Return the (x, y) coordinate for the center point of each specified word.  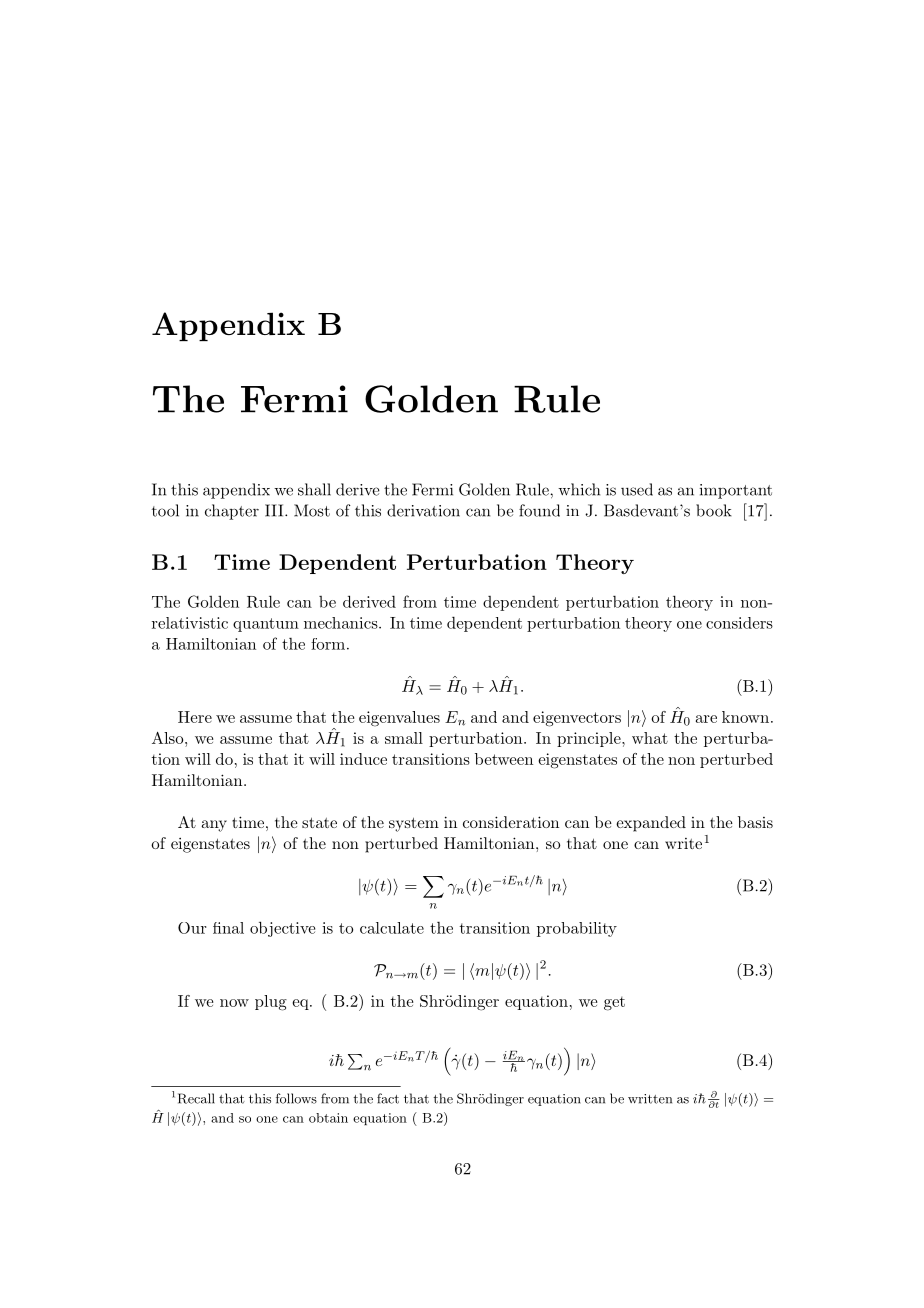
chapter (232, 512)
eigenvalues (399, 719)
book (714, 510)
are (706, 719)
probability (577, 929)
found (539, 510)
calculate (392, 928)
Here (195, 717)
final (228, 928)
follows (296, 1098)
